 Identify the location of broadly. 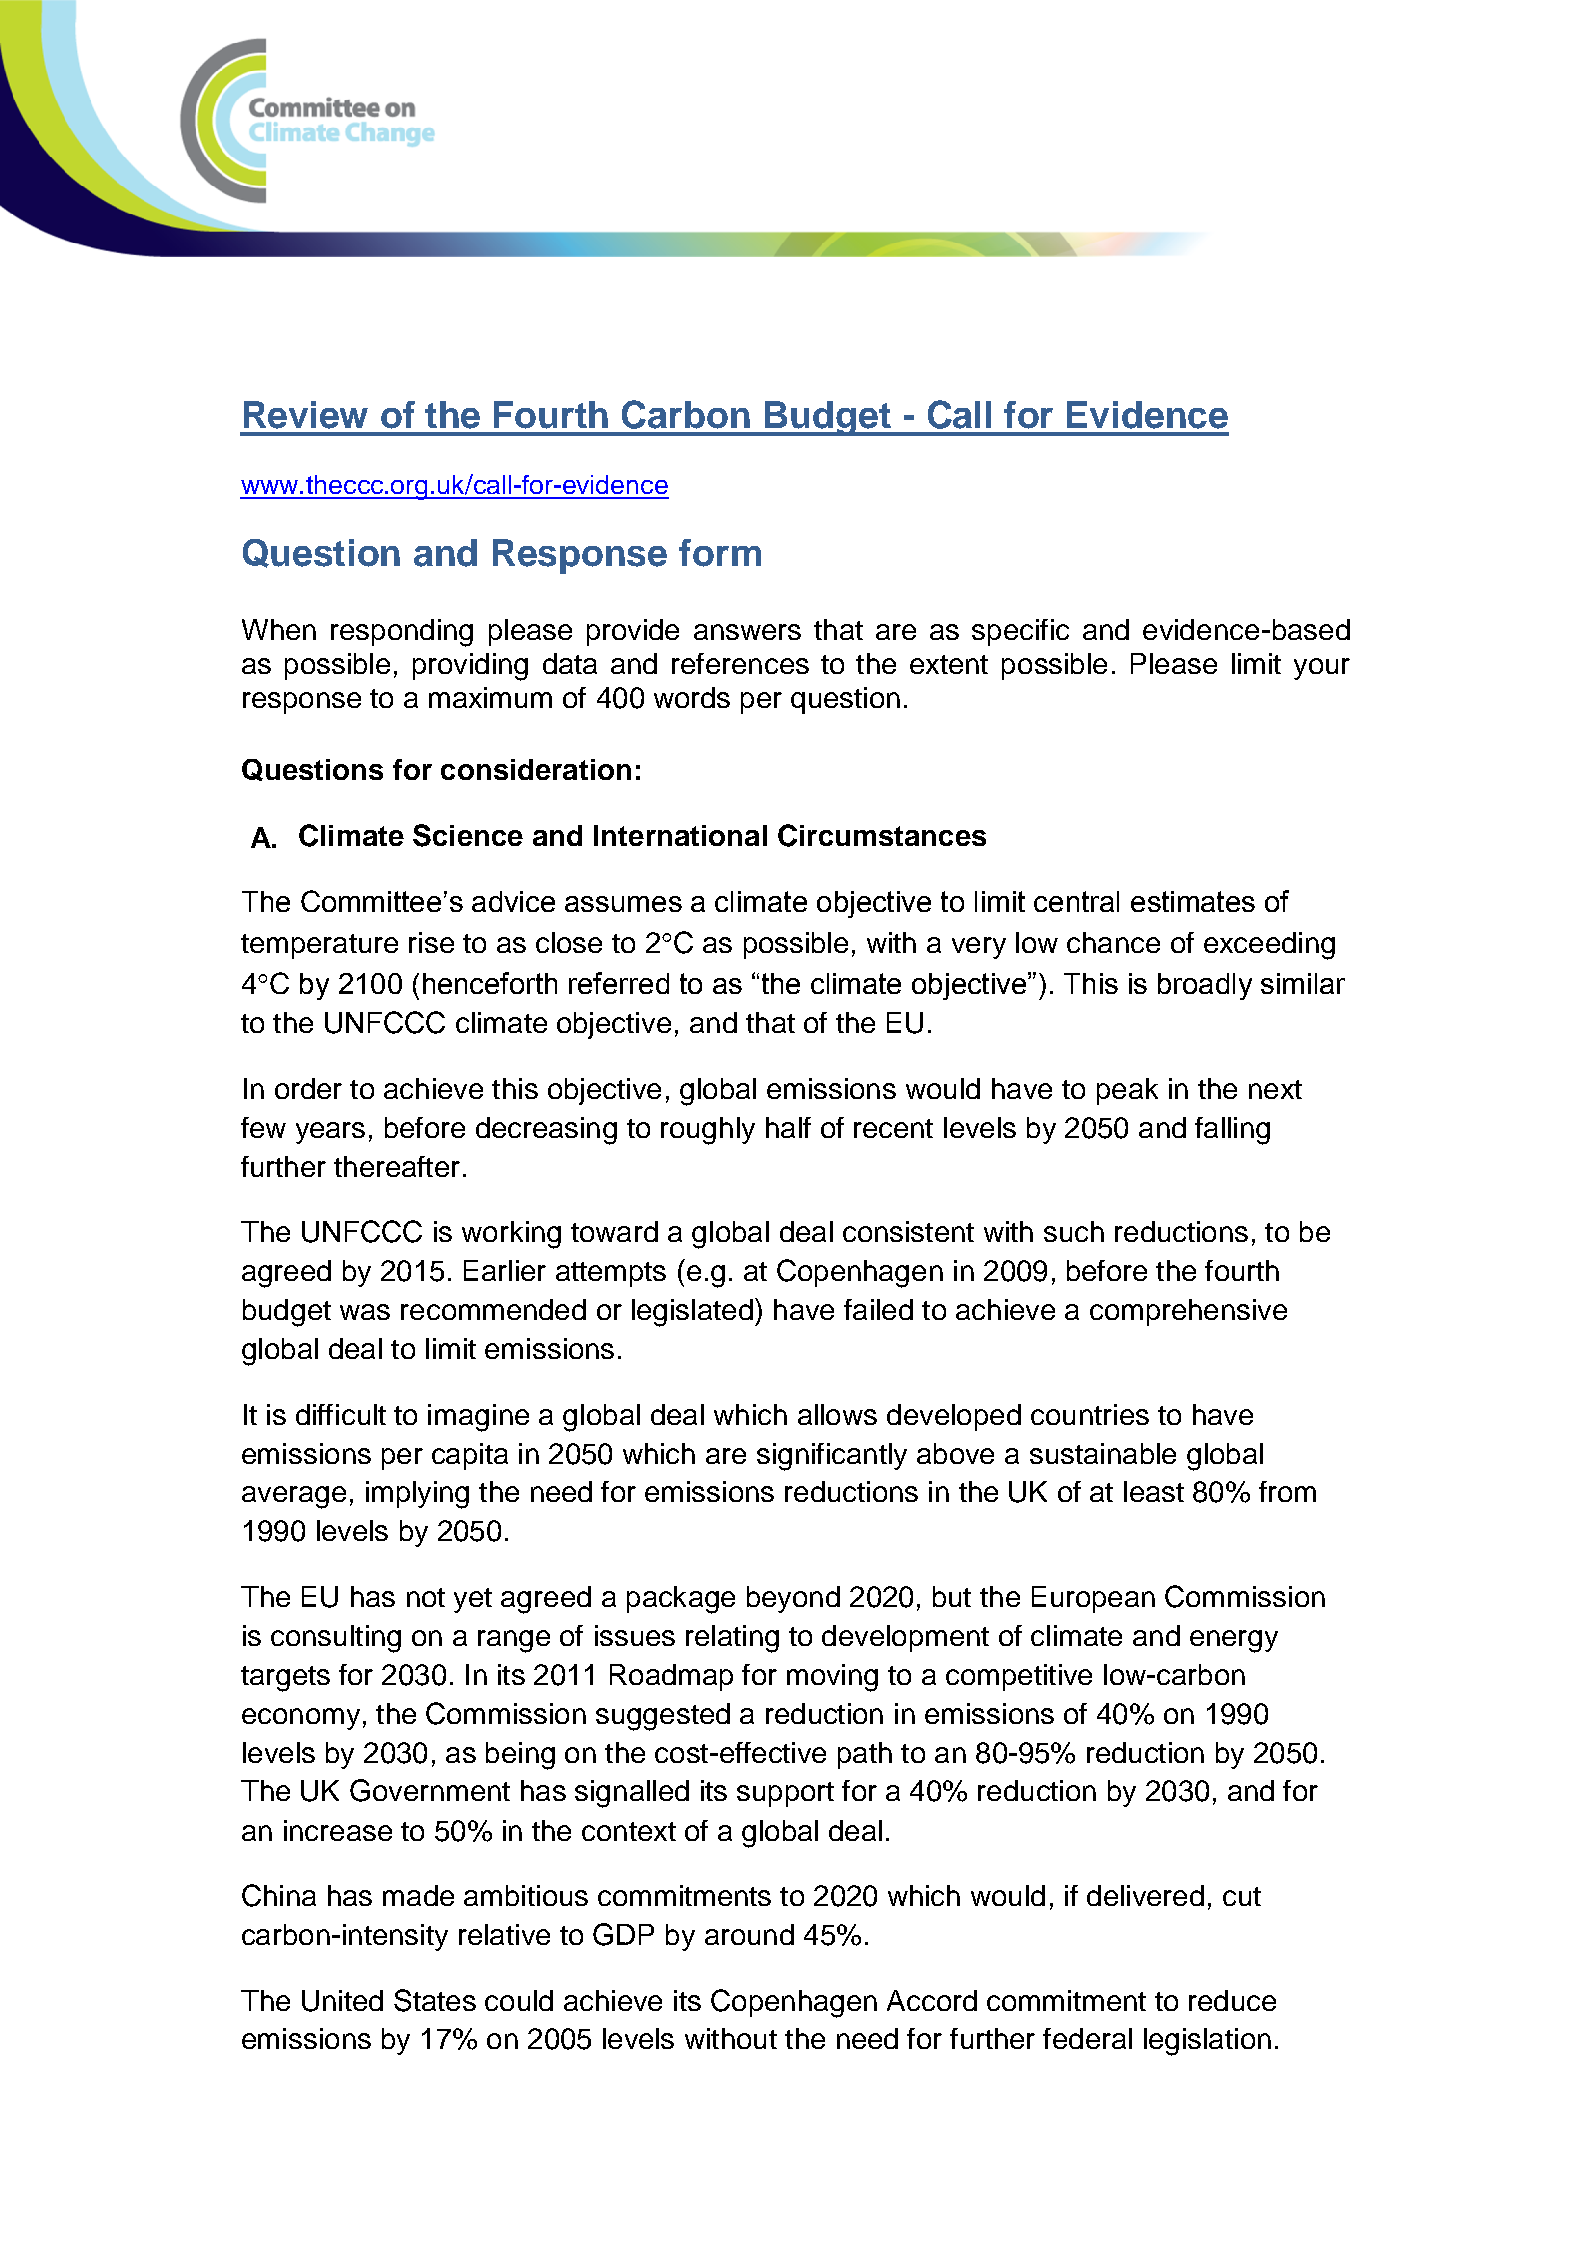
(1205, 986).
